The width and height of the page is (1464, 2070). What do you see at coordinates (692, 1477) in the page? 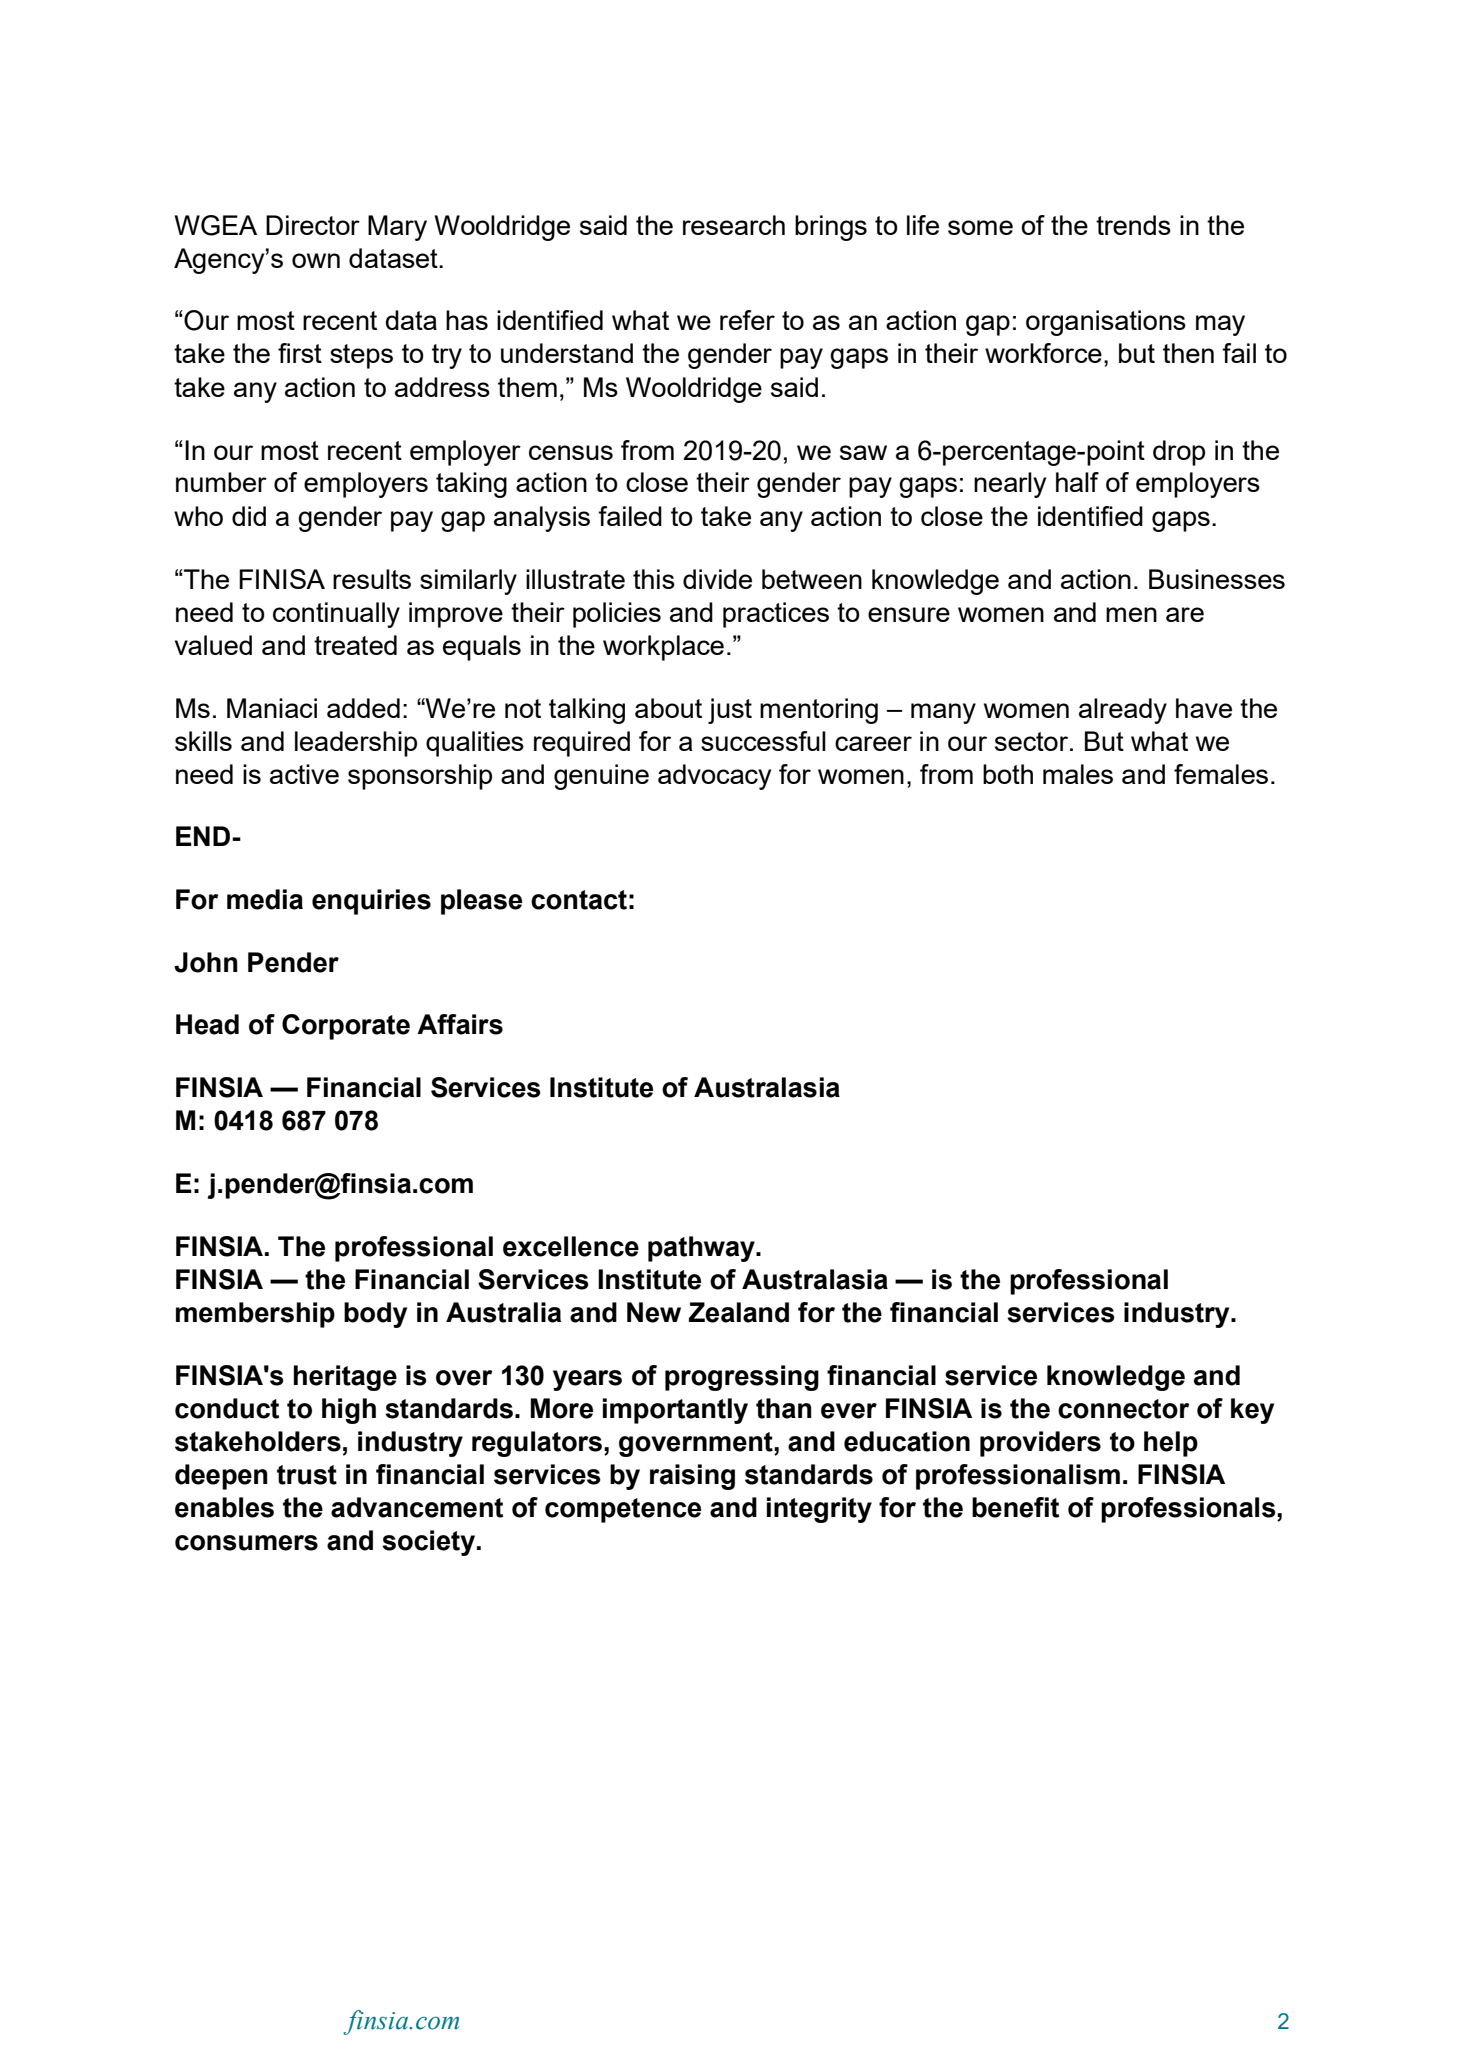
I see `raising` at bounding box center [692, 1477].
